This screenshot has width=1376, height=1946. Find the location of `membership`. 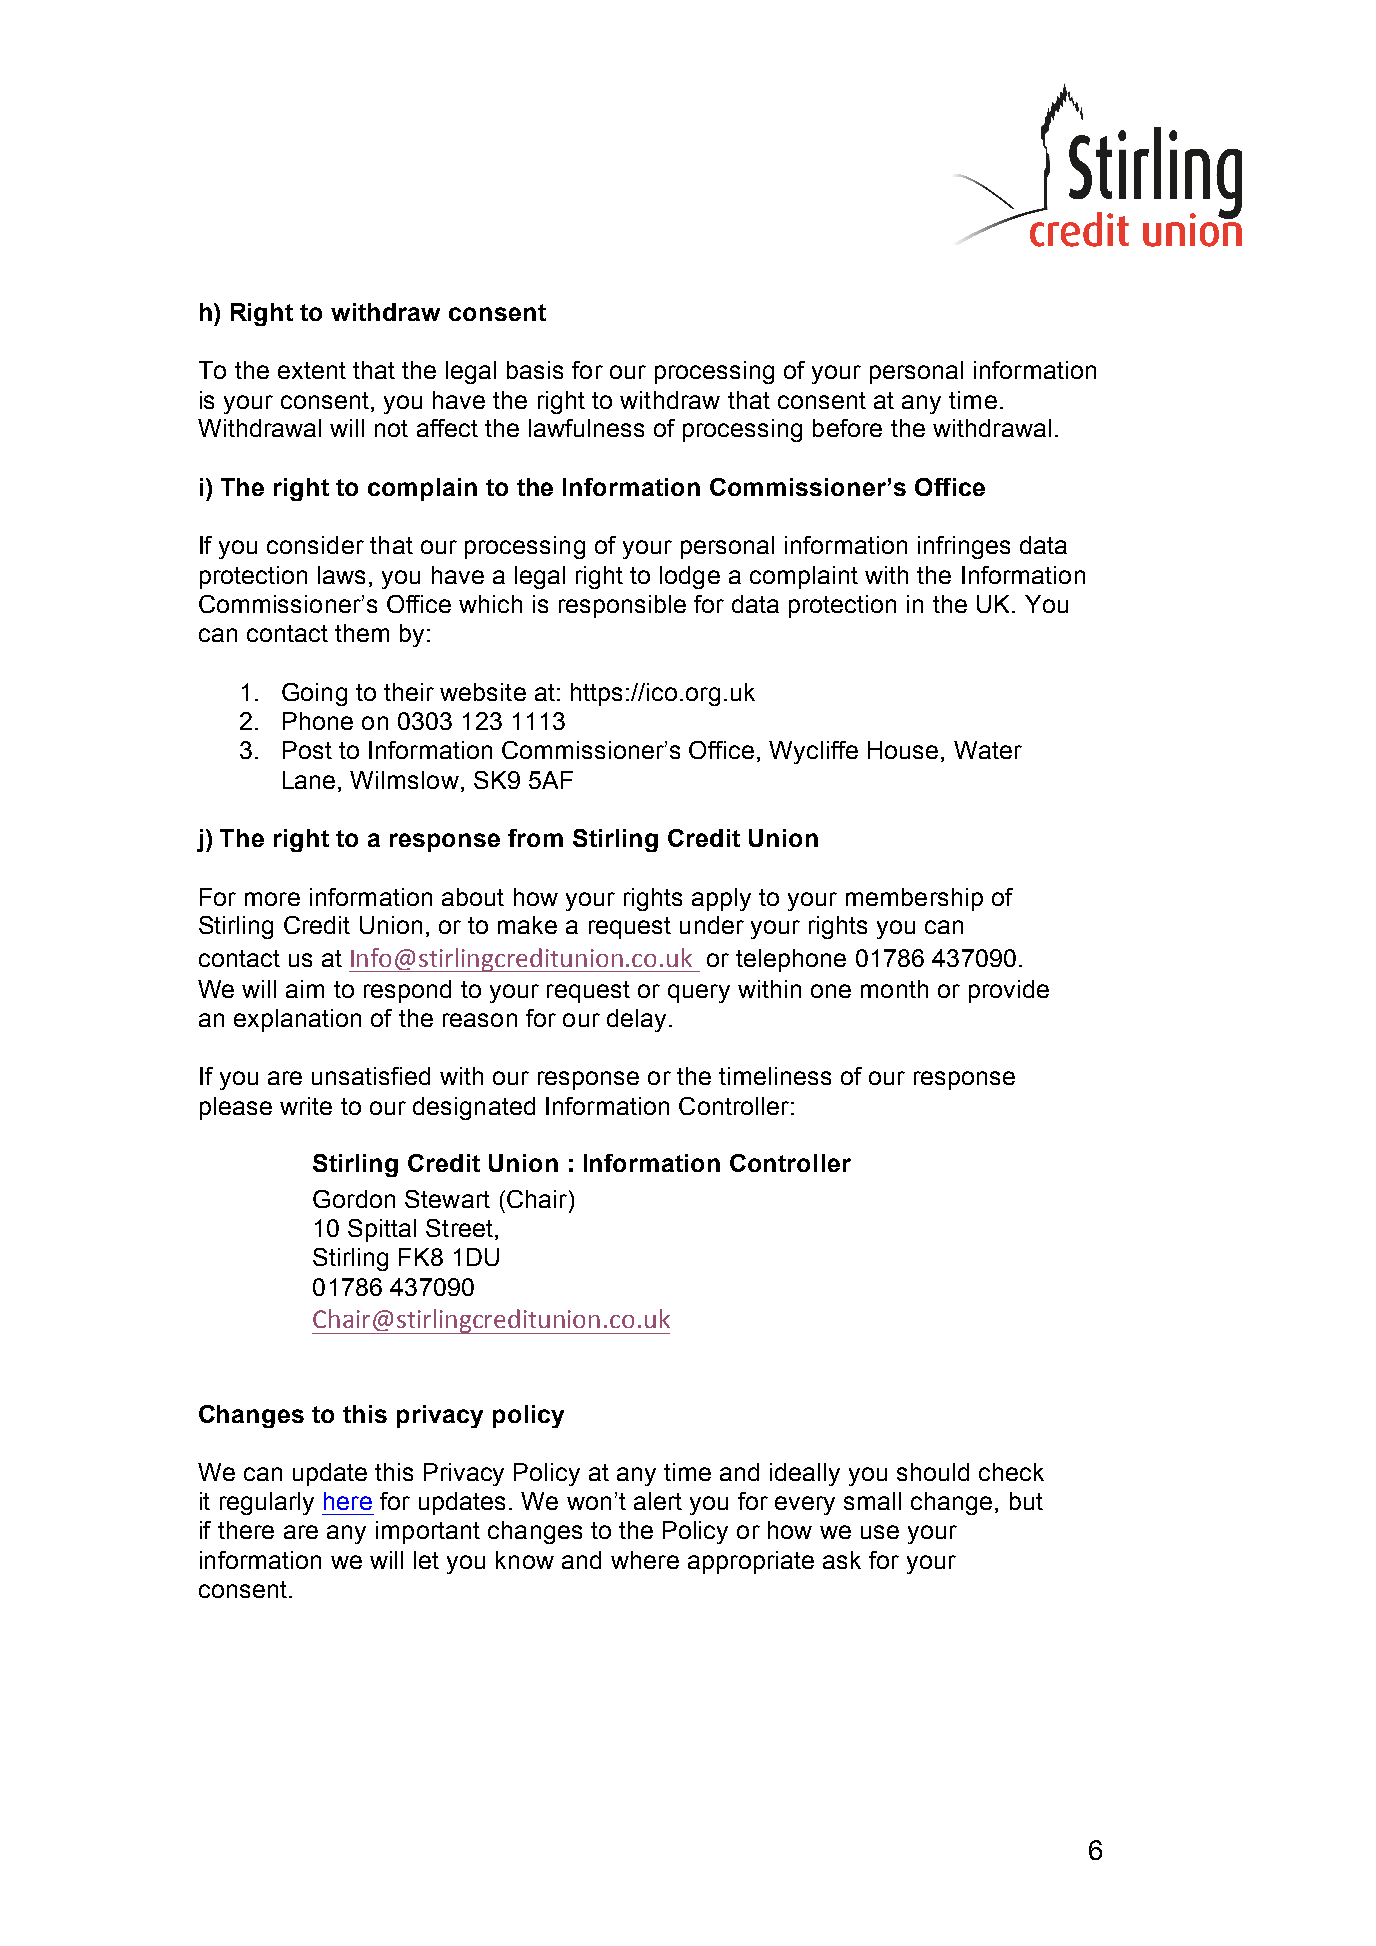

membership is located at coordinates (914, 899).
